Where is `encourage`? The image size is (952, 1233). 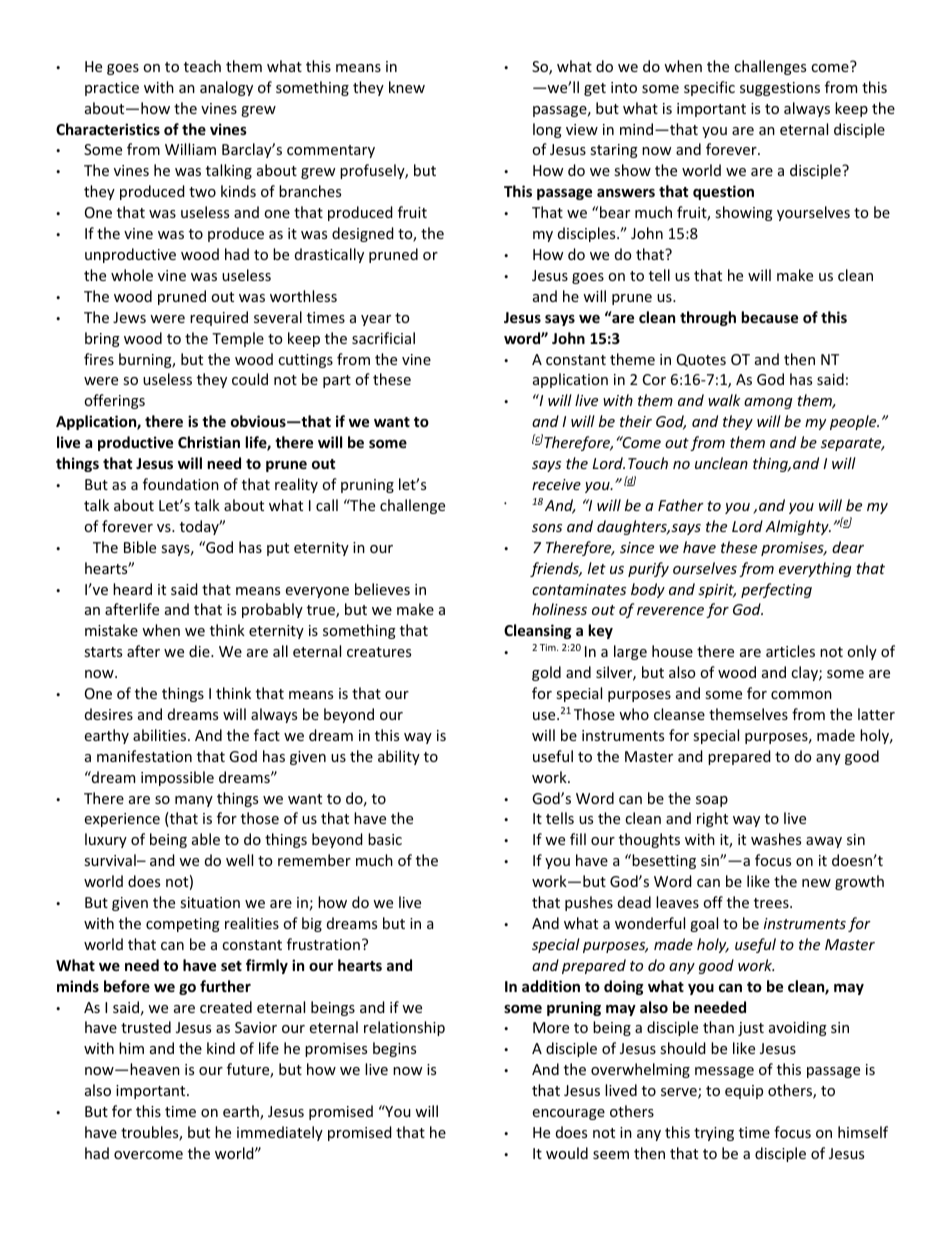 encourage is located at coordinates (569, 1114).
